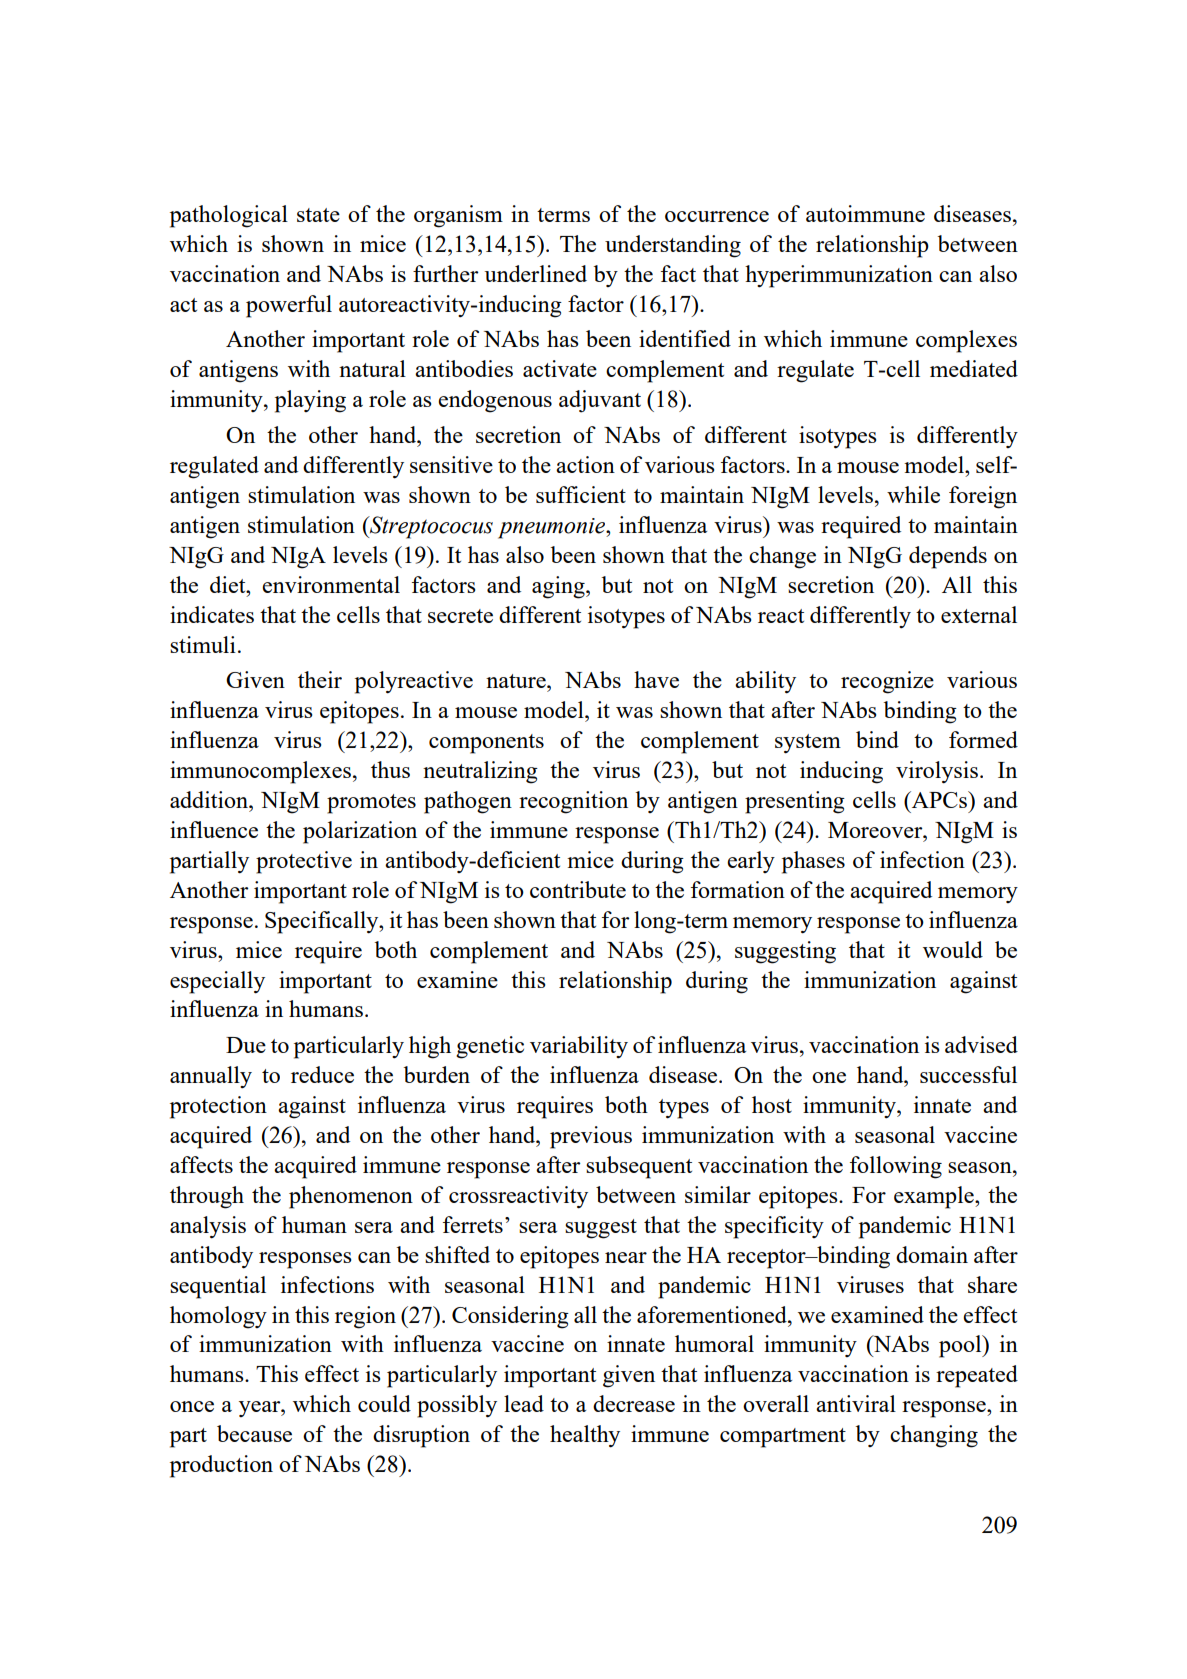 Image resolution: width=1187 pixels, height=1679 pixels. What do you see at coordinates (318, 215) in the image?
I see `state` at bounding box center [318, 215].
